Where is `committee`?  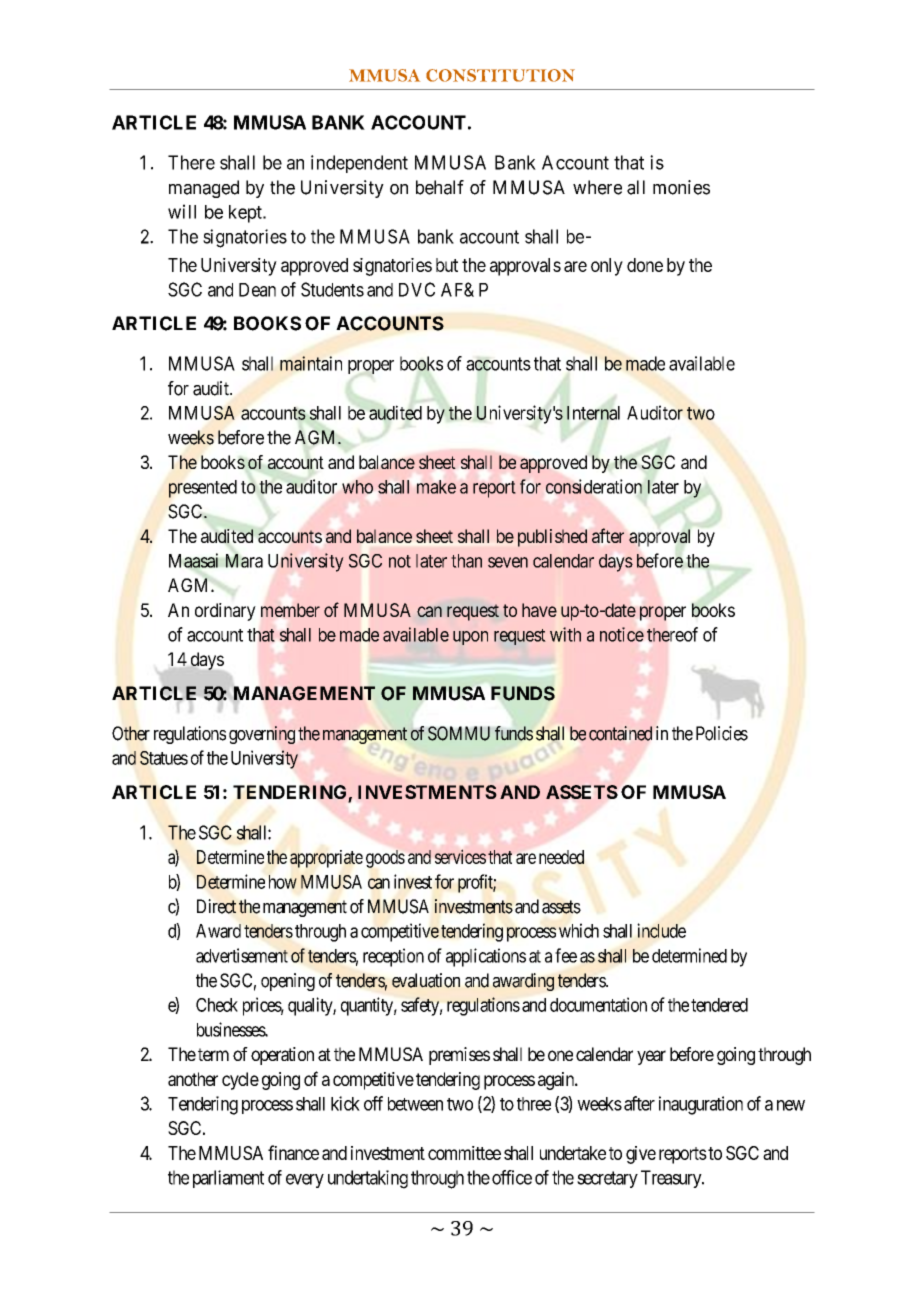
committee is located at coordinates (464, 1153).
